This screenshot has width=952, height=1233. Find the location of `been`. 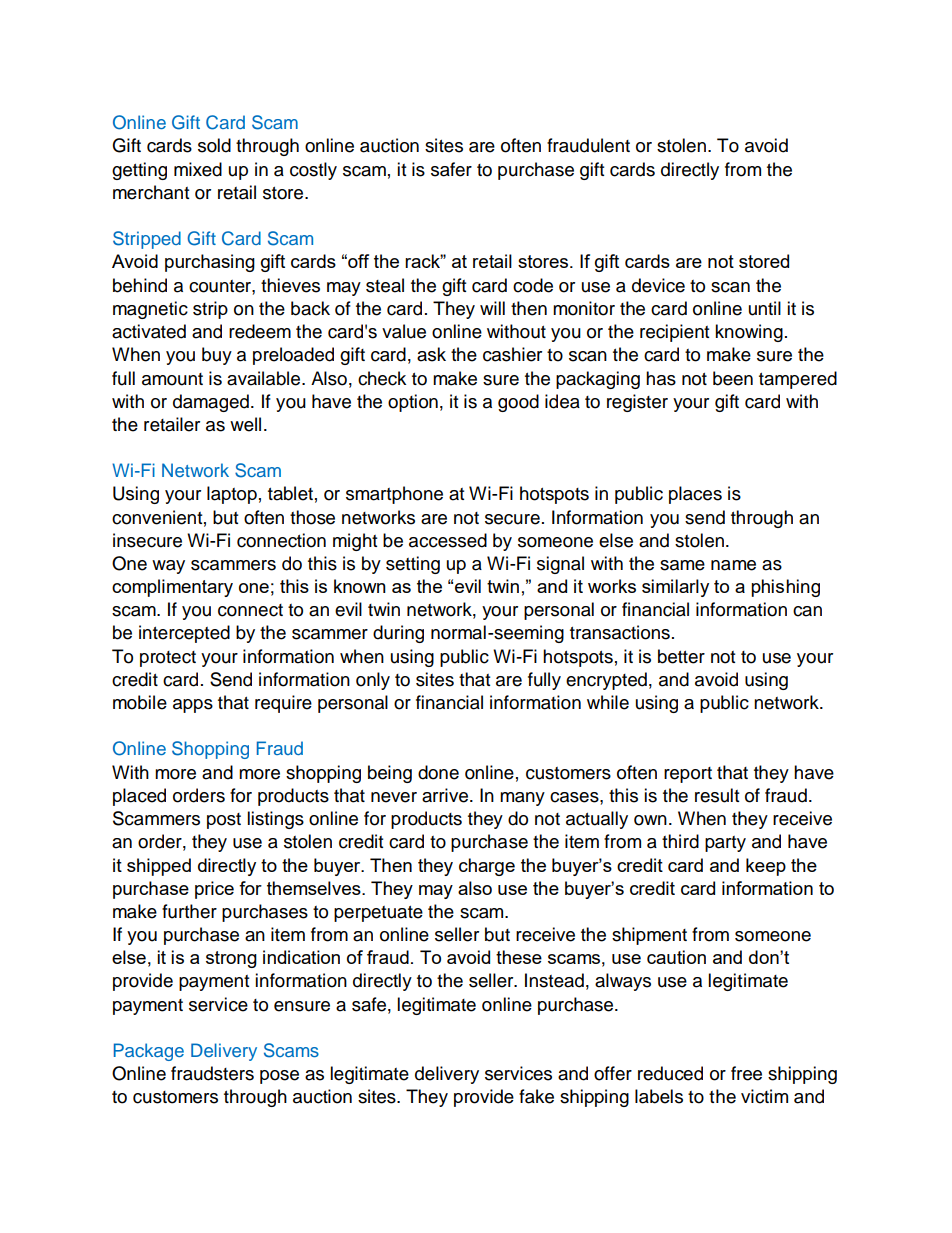

been is located at coordinates (733, 378).
